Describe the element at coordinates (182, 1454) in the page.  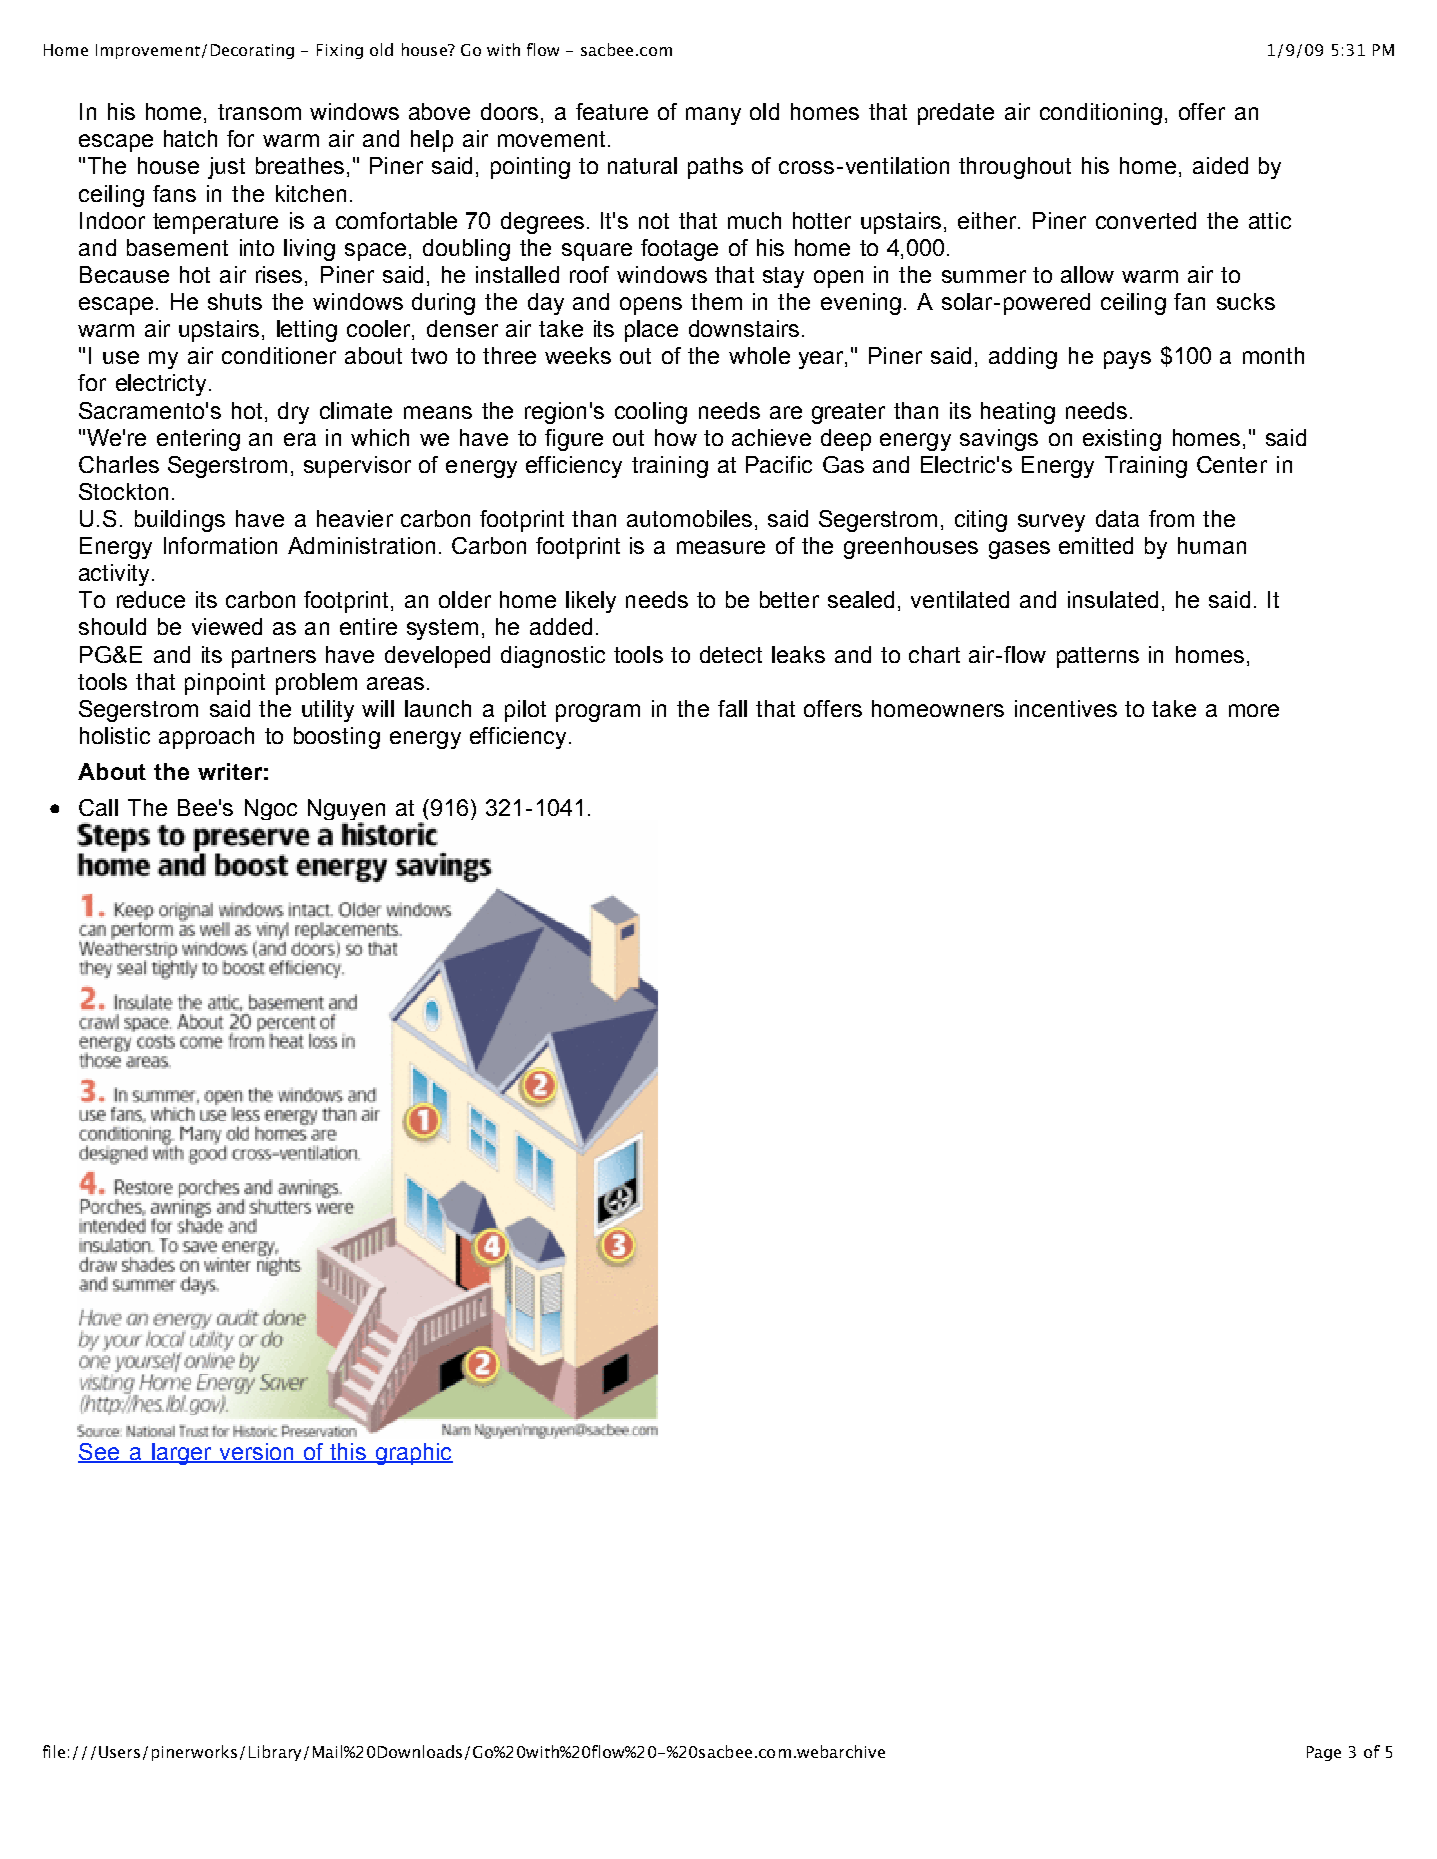
I see `larger` at that location.
